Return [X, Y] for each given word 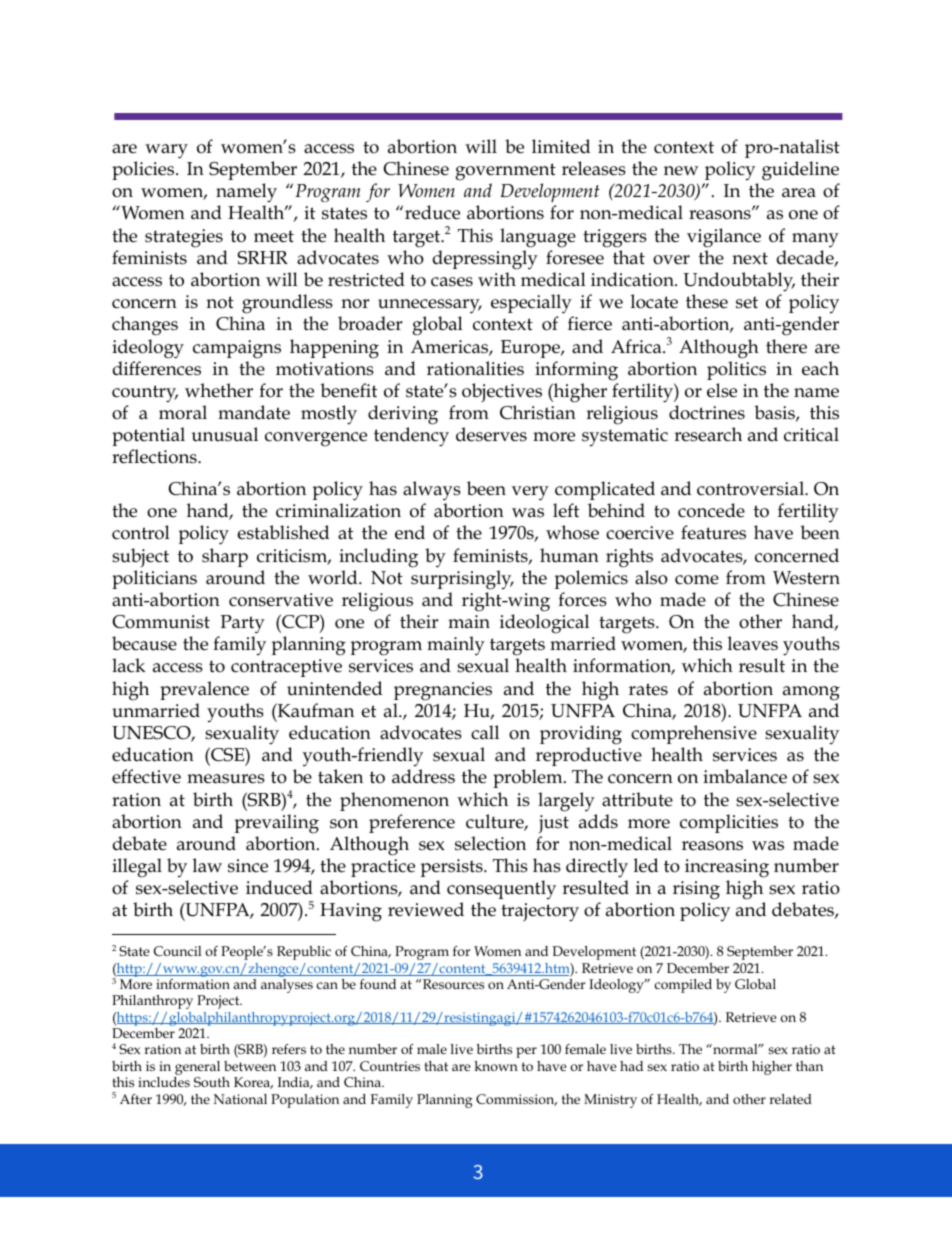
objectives [502, 392]
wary [166, 151]
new [681, 171]
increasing [727, 868]
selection [490, 843]
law [207, 865]
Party [243, 624]
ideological [544, 624]
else [722, 390]
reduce [432, 212]
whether [219, 390]
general [198, 1069]
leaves [753, 643]
